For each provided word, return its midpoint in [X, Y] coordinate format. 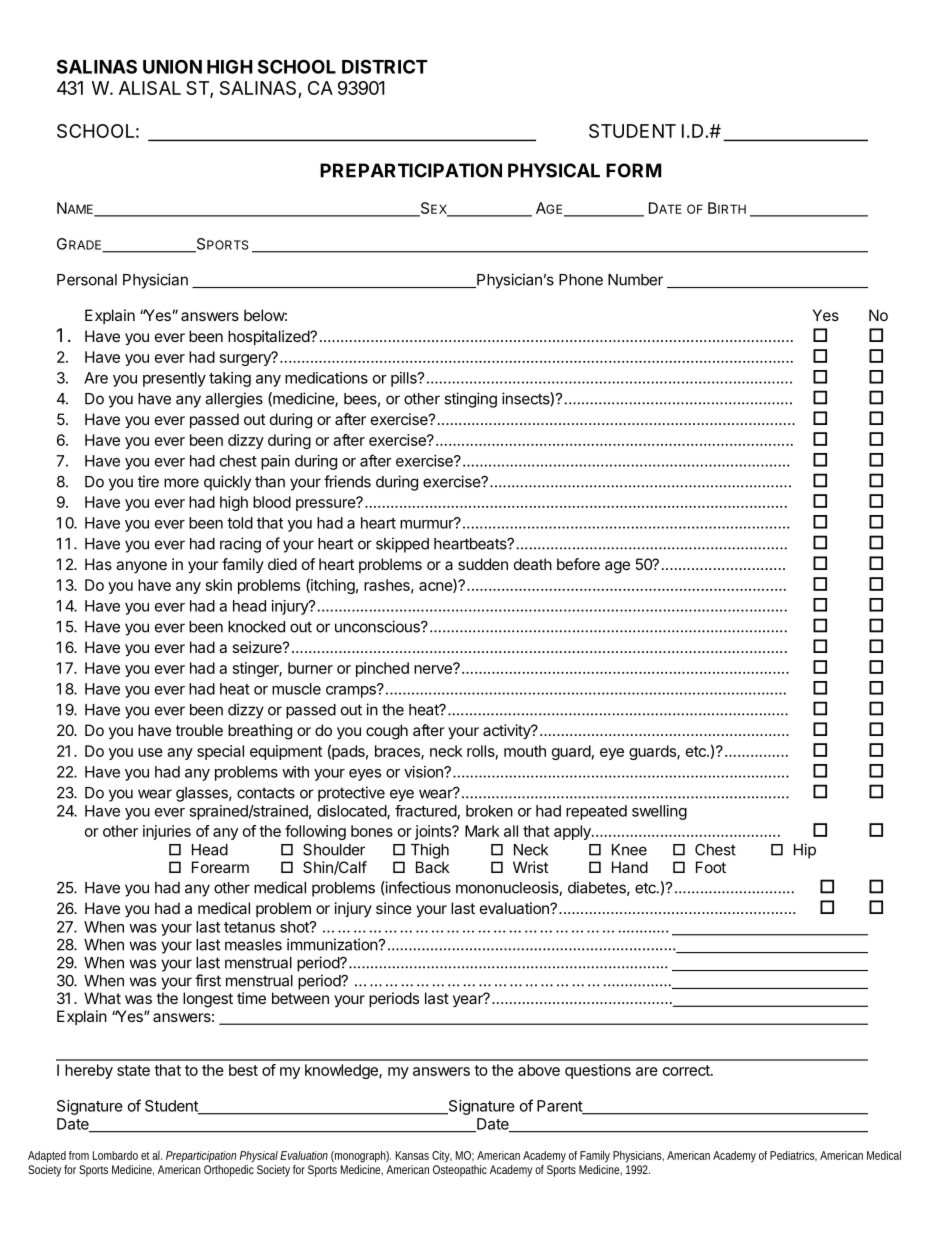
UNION [172, 66]
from [79, 1155]
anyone [141, 567]
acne [436, 587]
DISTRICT [385, 66]
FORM [633, 170]
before [578, 564]
